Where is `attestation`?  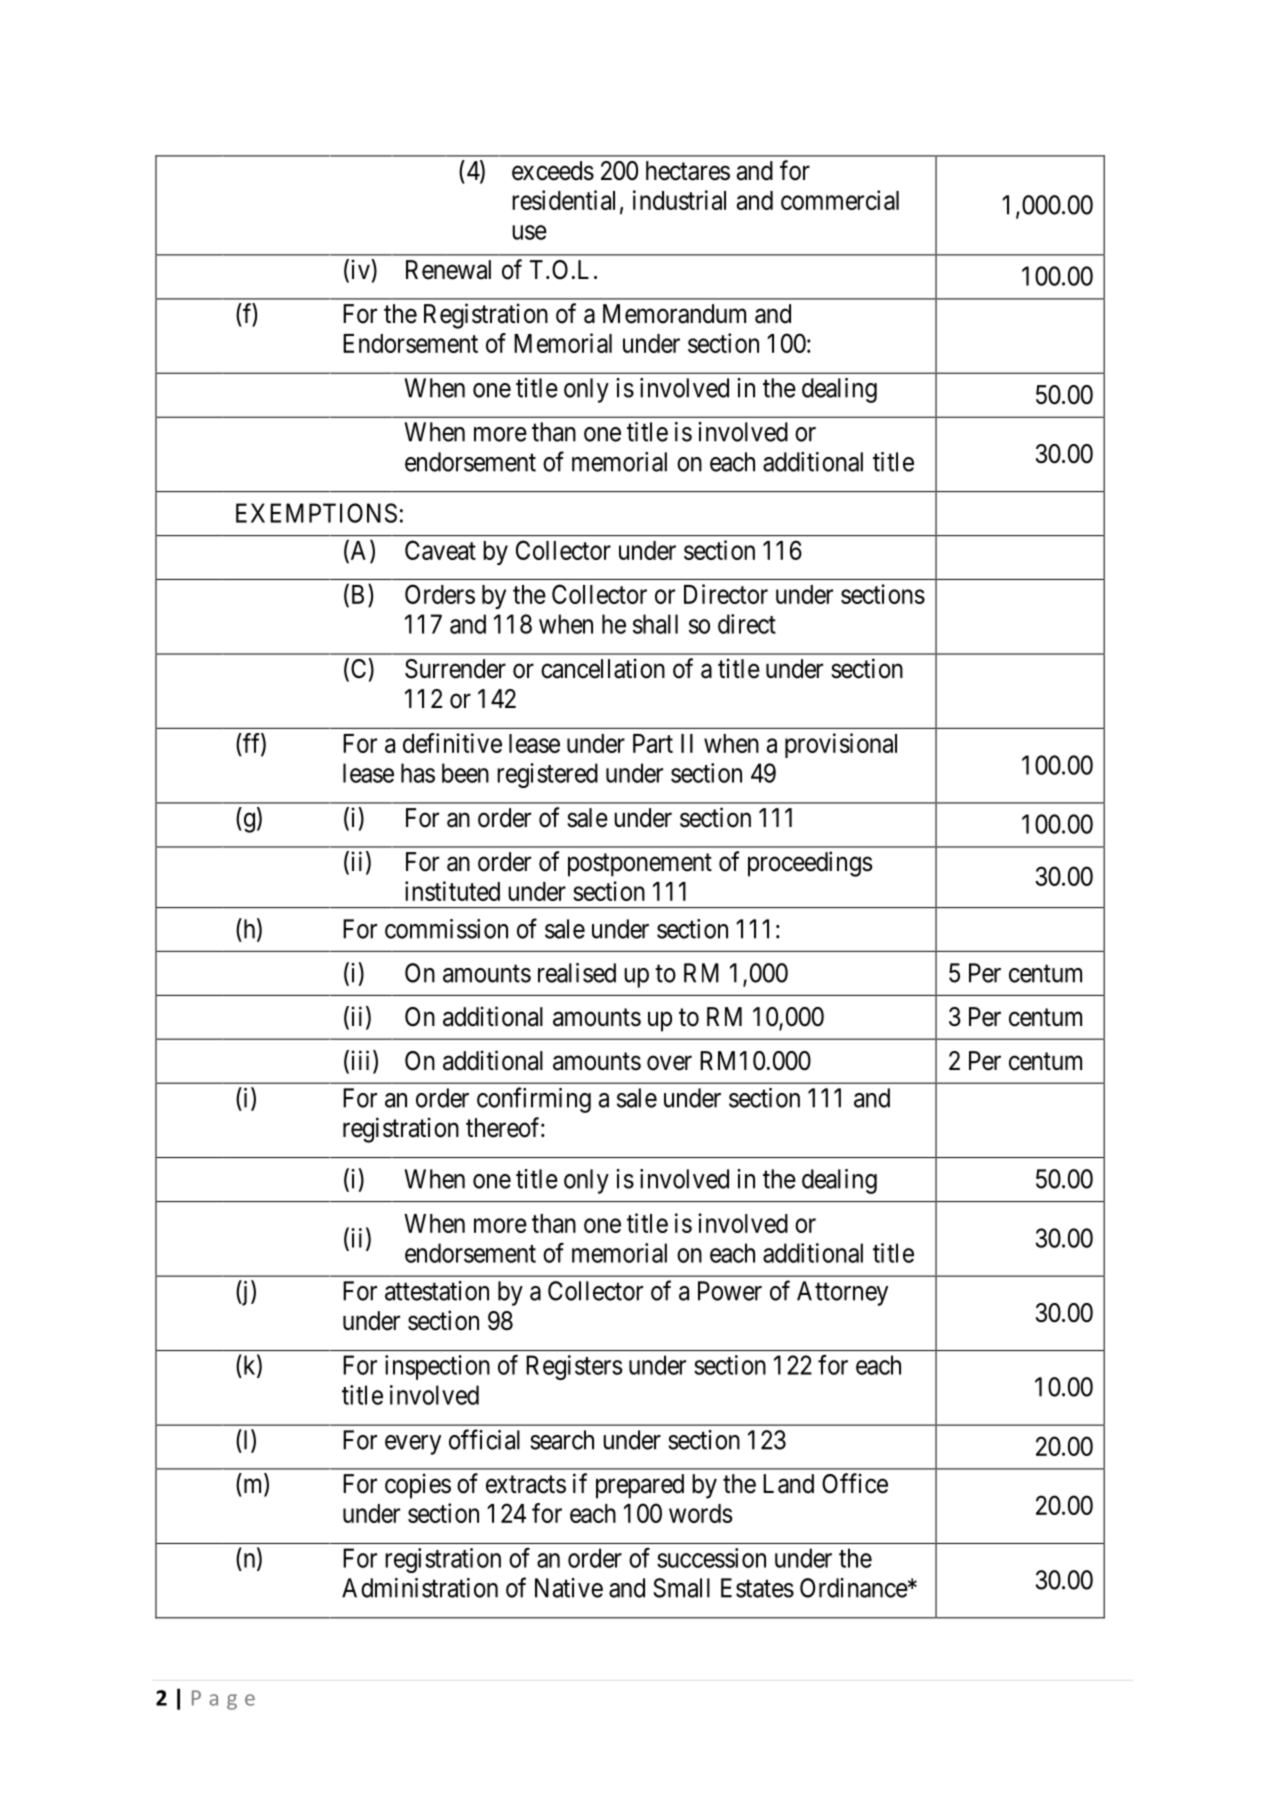 attestation is located at coordinates (437, 1291).
